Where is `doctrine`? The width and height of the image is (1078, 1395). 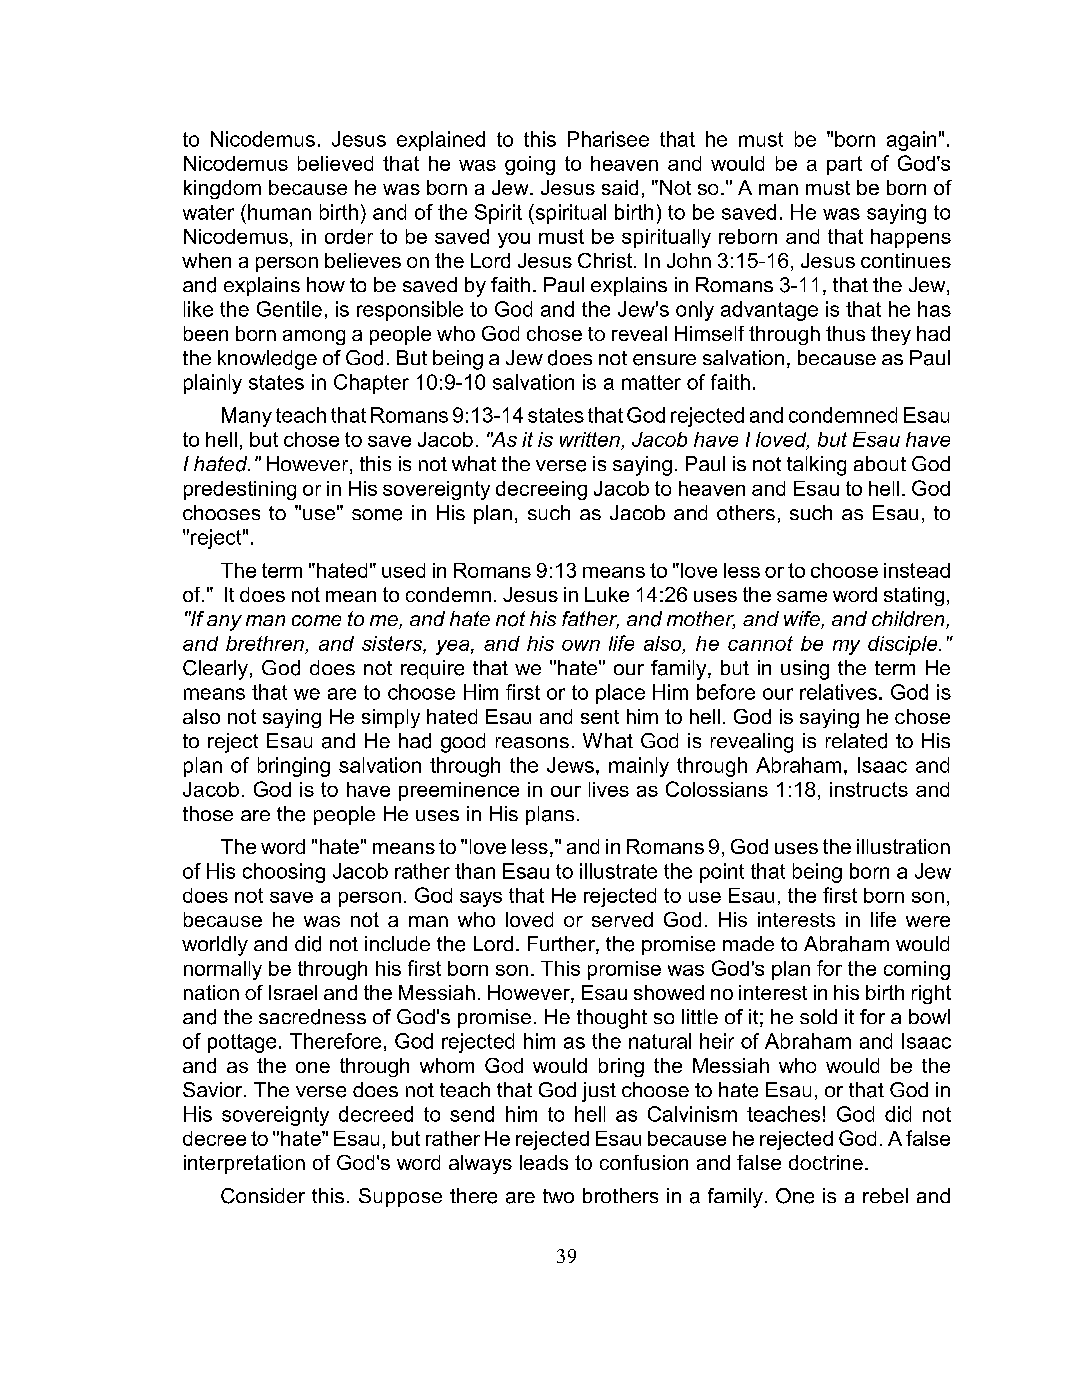
doctrine is located at coordinates (826, 1162).
